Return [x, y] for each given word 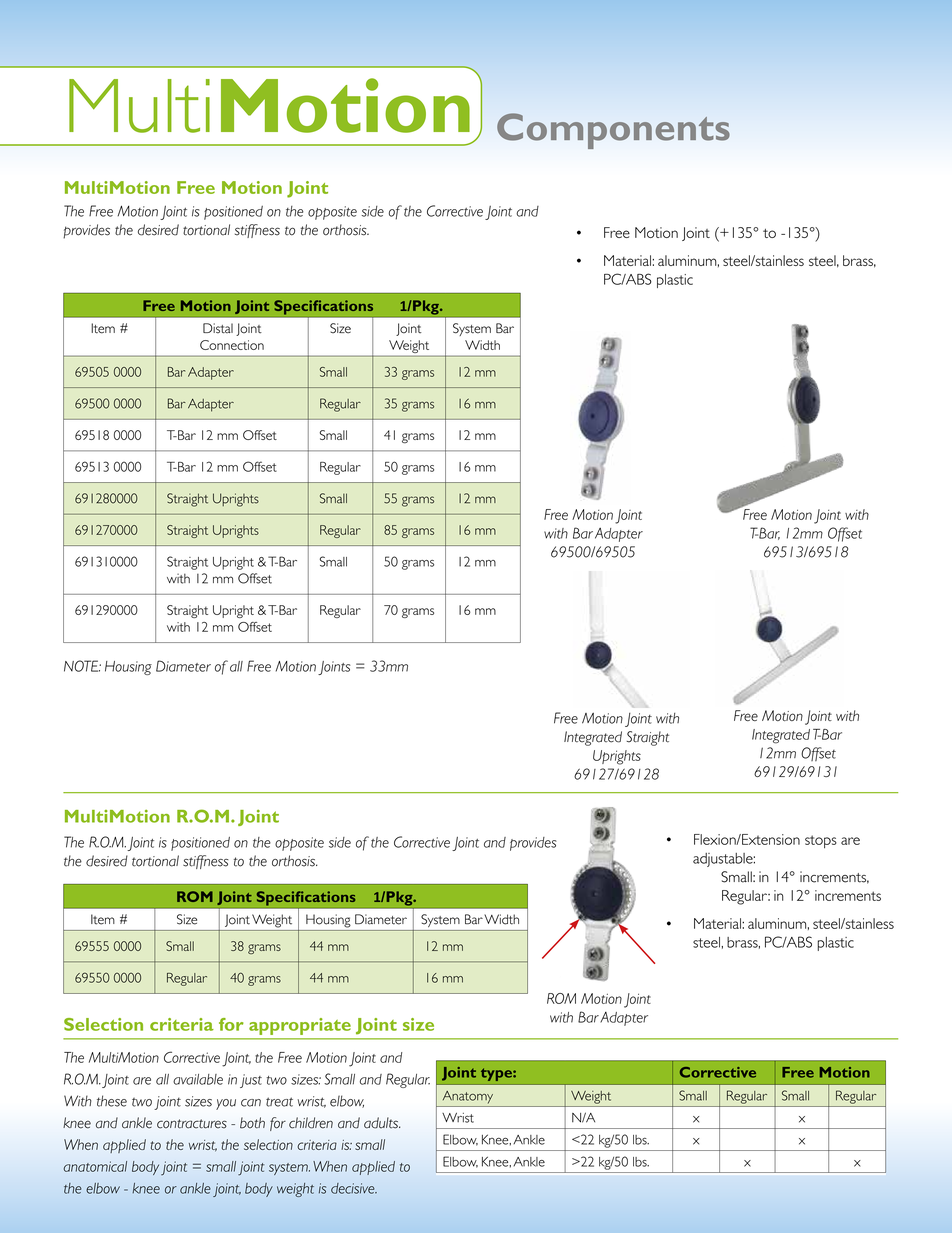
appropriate [300, 1026]
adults [382, 1123]
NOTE [82, 666]
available [198, 1079]
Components [613, 131]
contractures [192, 1124]
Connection [232, 345]
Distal [218, 328]
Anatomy [468, 1097]
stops [821, 841]
